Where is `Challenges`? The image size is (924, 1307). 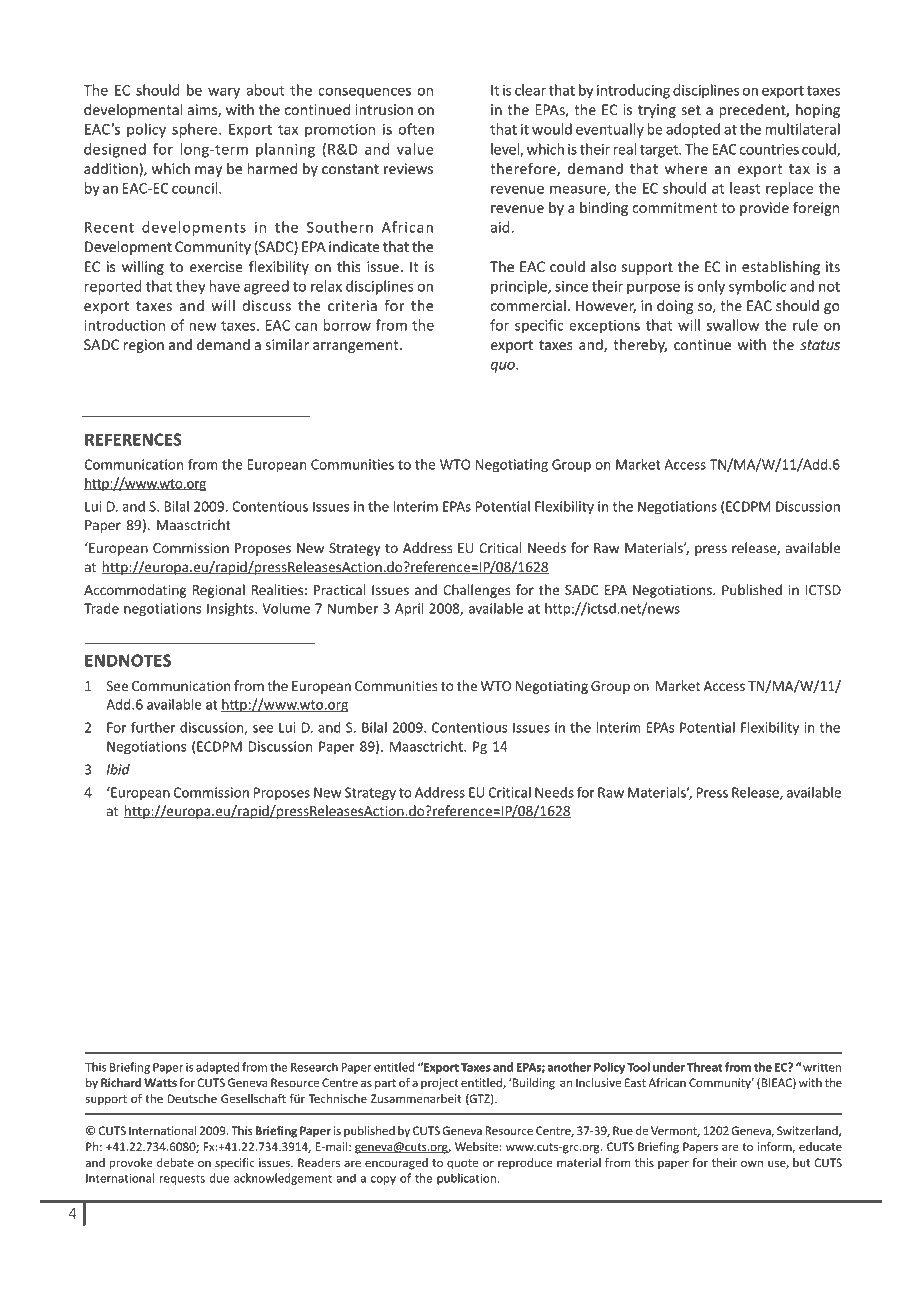
Challenges is located at coordinates (477, 591).
